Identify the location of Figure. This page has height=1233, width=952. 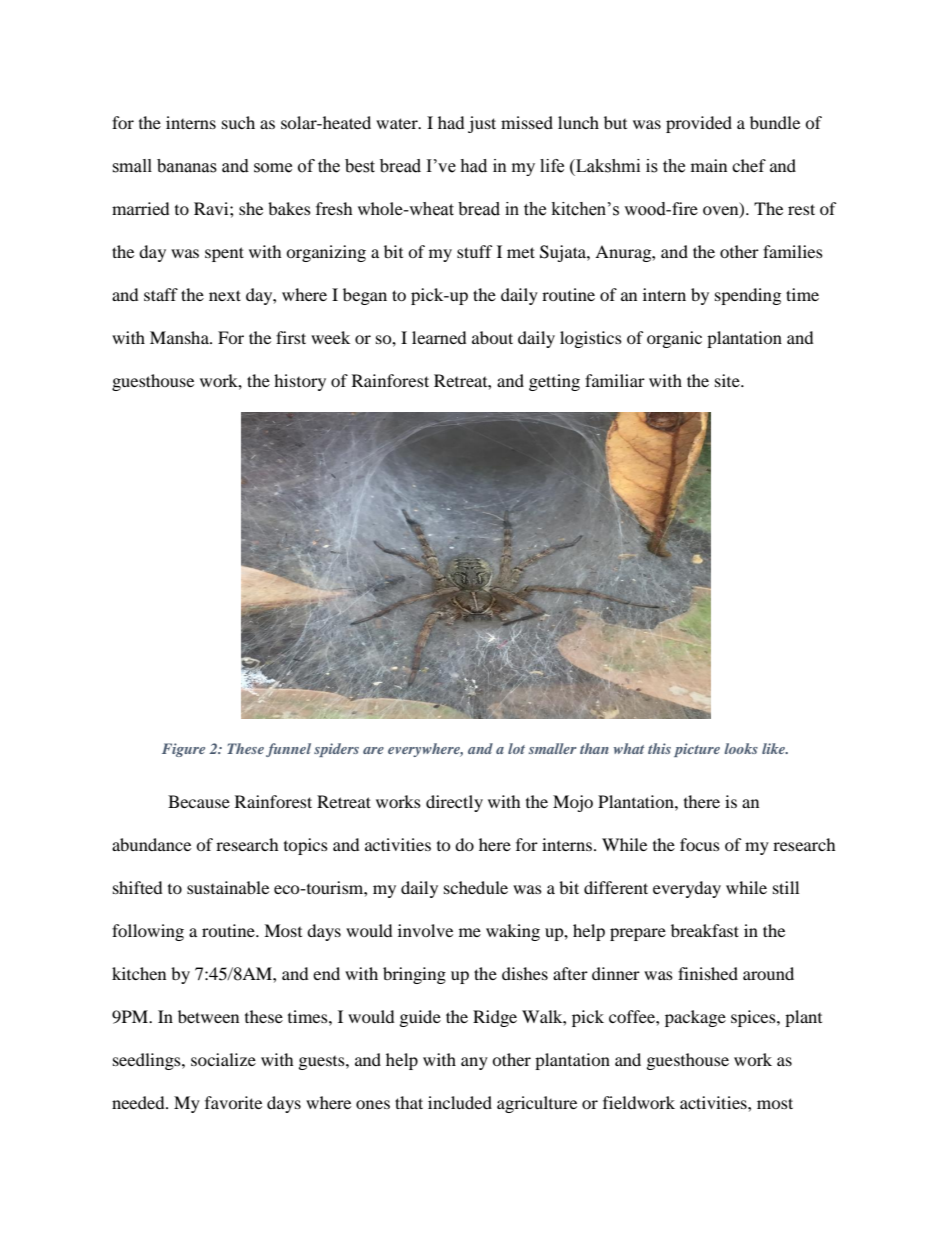
(183, 750).
